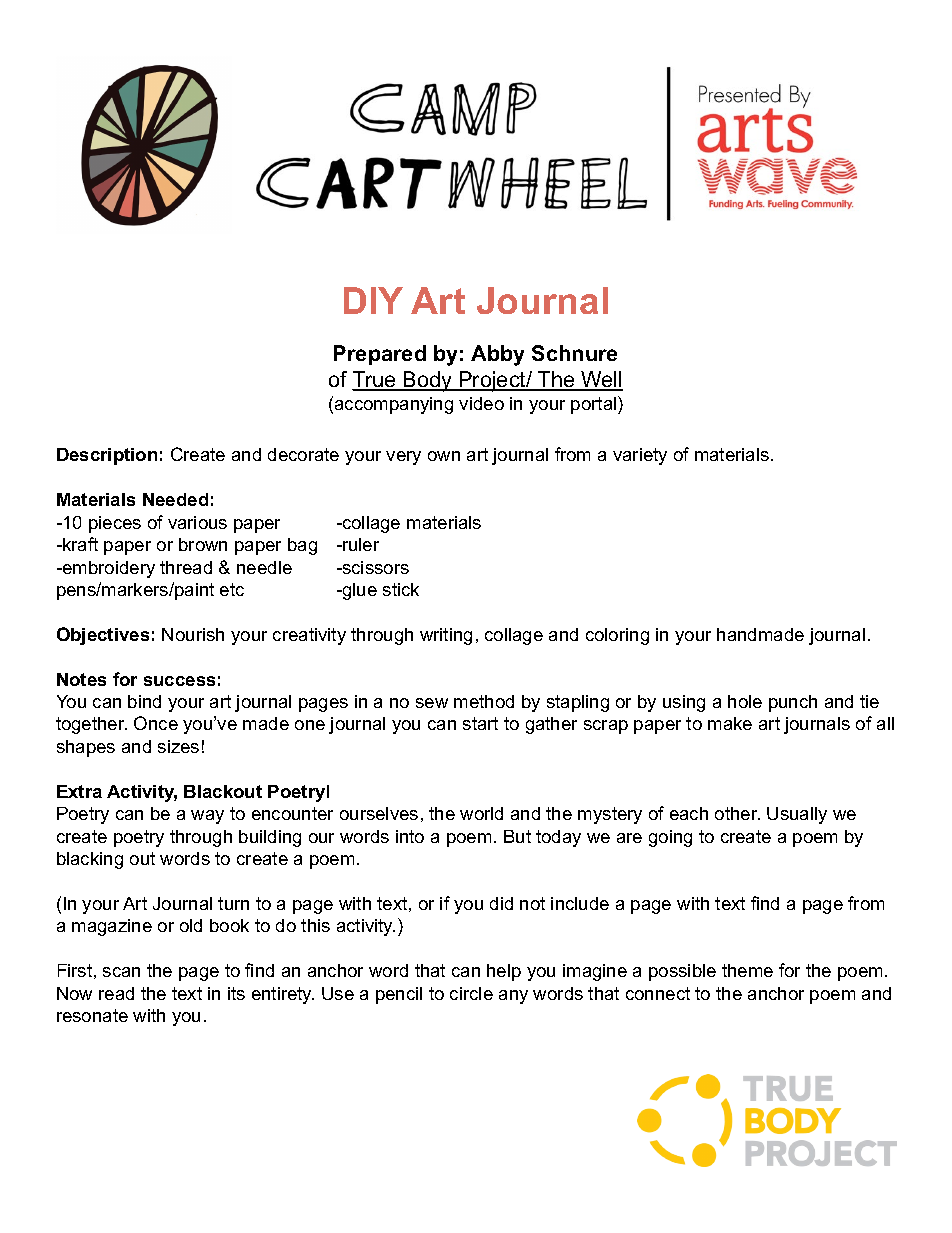  I want to click on Well, so click(601, 380).
